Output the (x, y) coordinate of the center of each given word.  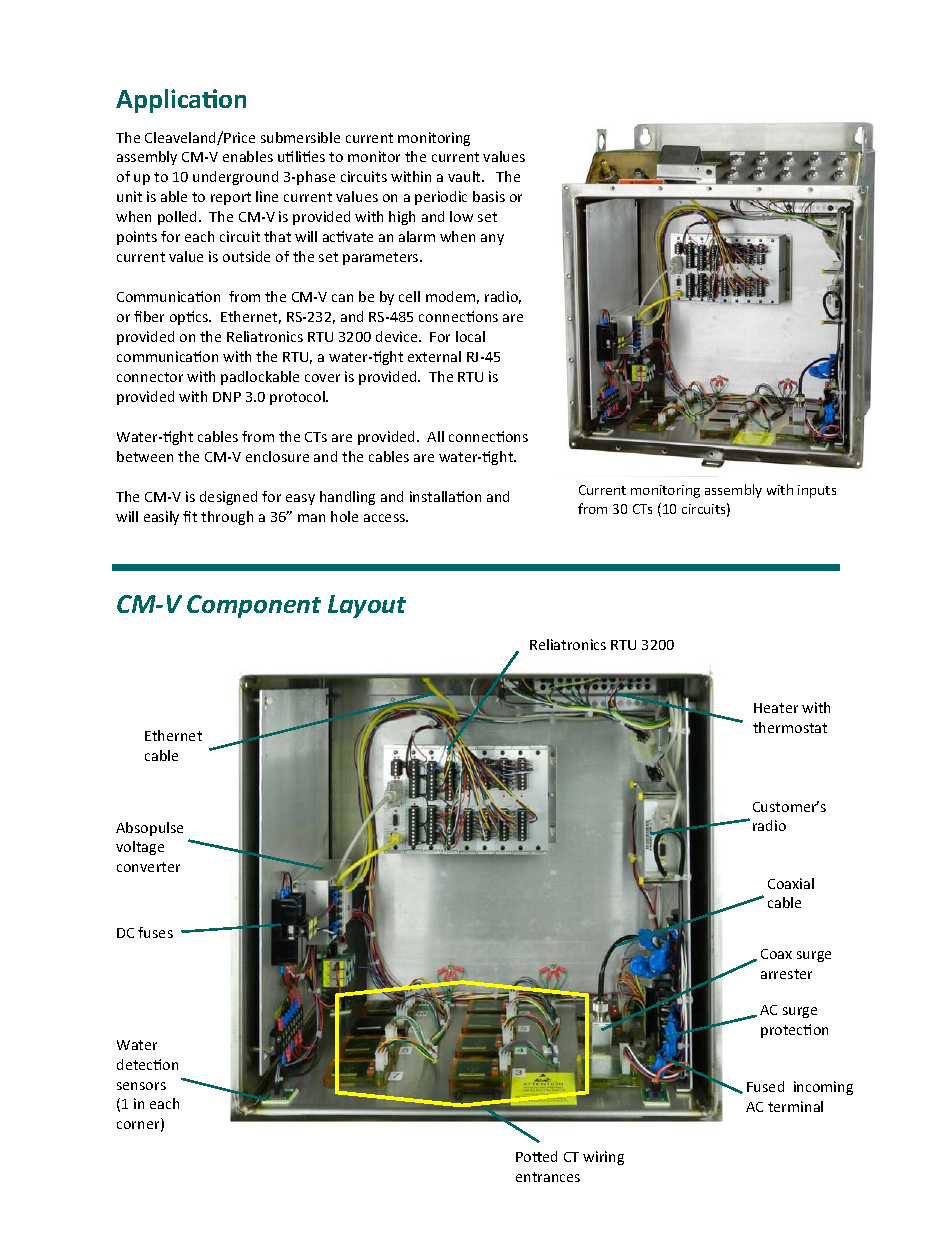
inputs (817, 491)
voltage (140, 848)
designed (228, 498)
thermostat (790, 727)
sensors (141, 1086)
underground (235, 178)
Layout (367, 606)
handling (347, 498)
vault (465, 176)
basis (489, 196)
